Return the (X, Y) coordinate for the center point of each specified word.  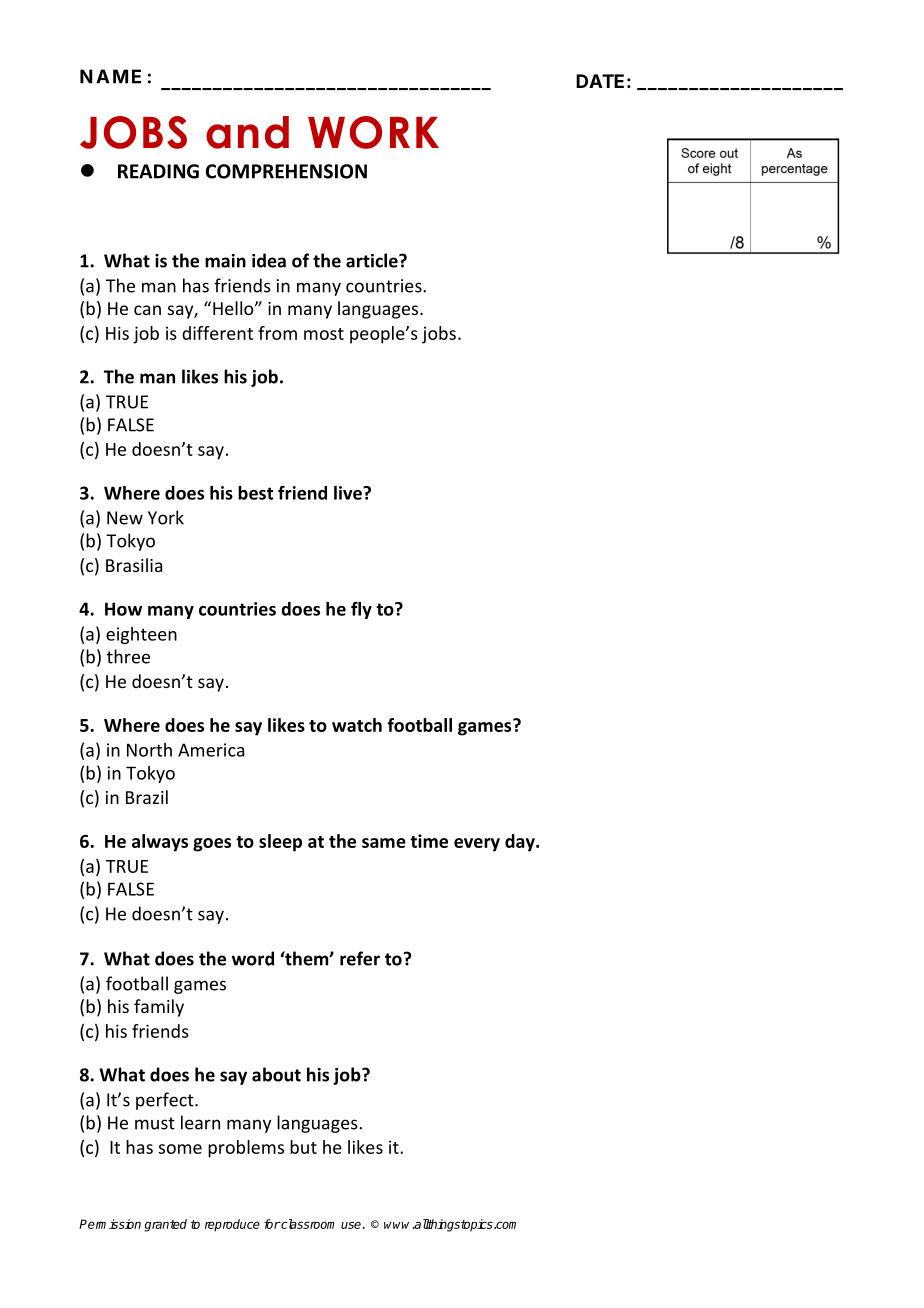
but (303, 1147)
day (521, 843)
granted (165, 1225)
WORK (373, 132)
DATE (600, 81)
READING (158, 171)
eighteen (141, 635)
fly (361, 610)
